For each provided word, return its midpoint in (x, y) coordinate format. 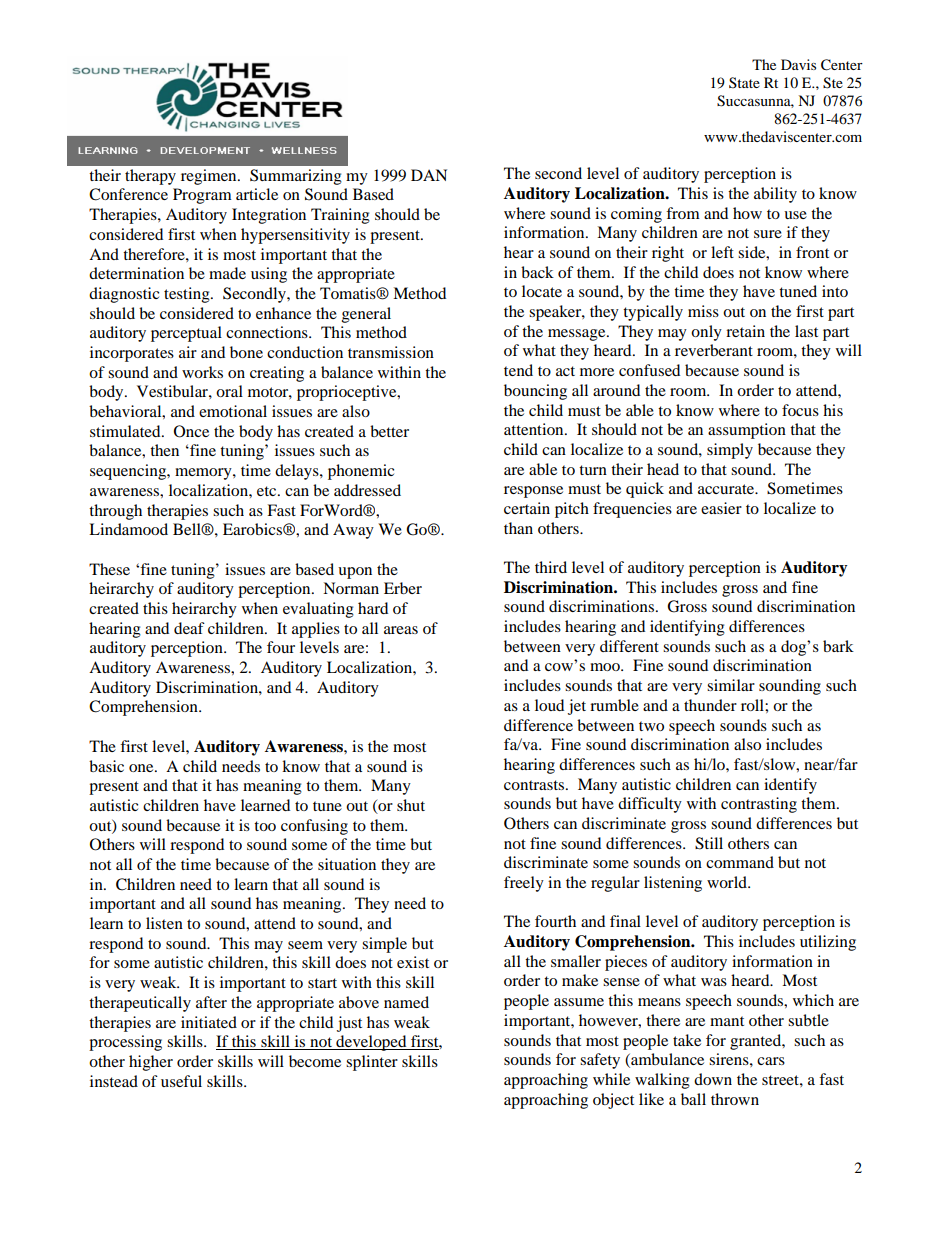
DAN (429, 175)
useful (181, 1081)
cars (771, 1061)
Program (202, 196)
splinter (372, 1063)
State (744, 83)
